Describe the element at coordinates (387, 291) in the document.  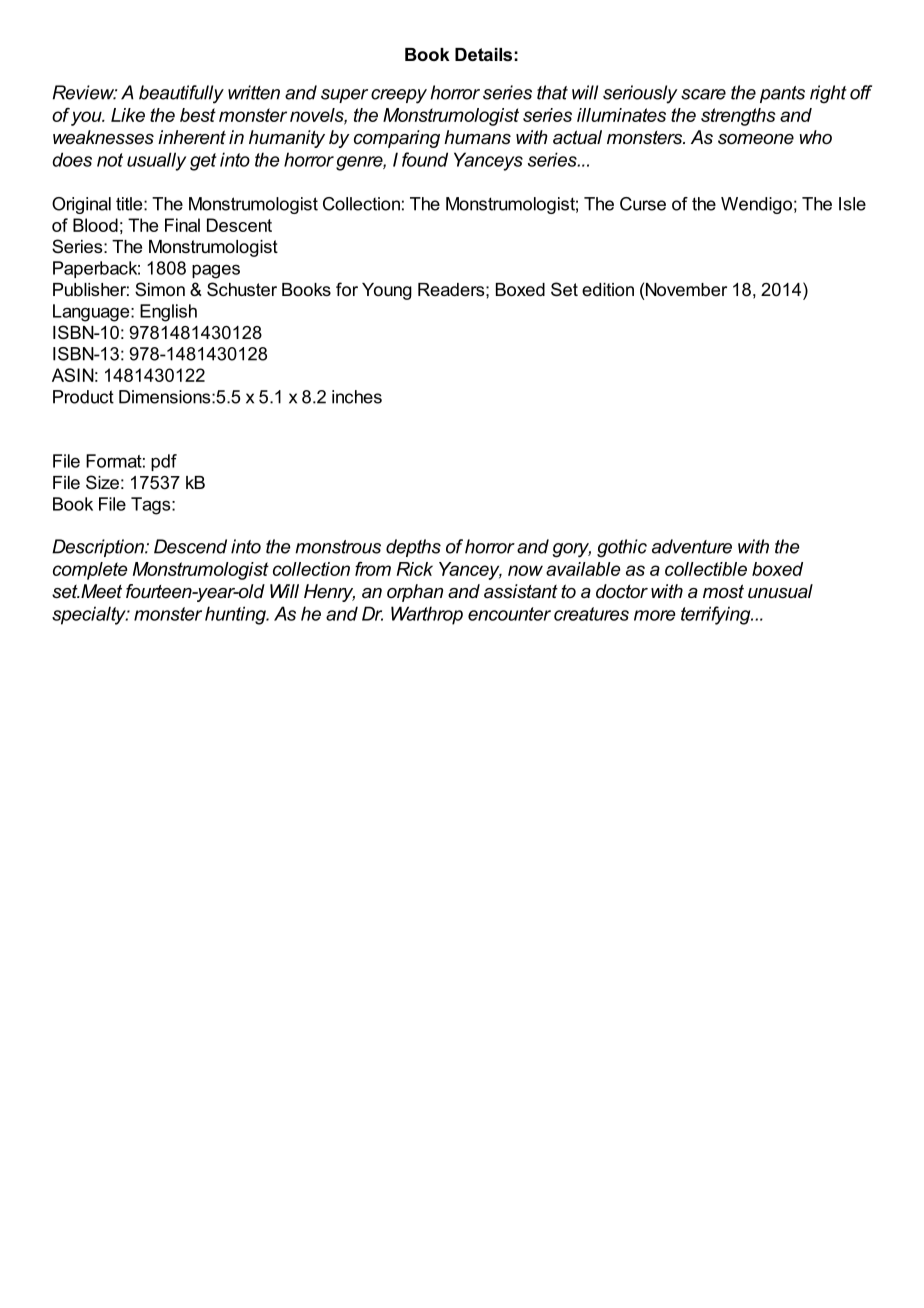
I see `Young` at that location.
